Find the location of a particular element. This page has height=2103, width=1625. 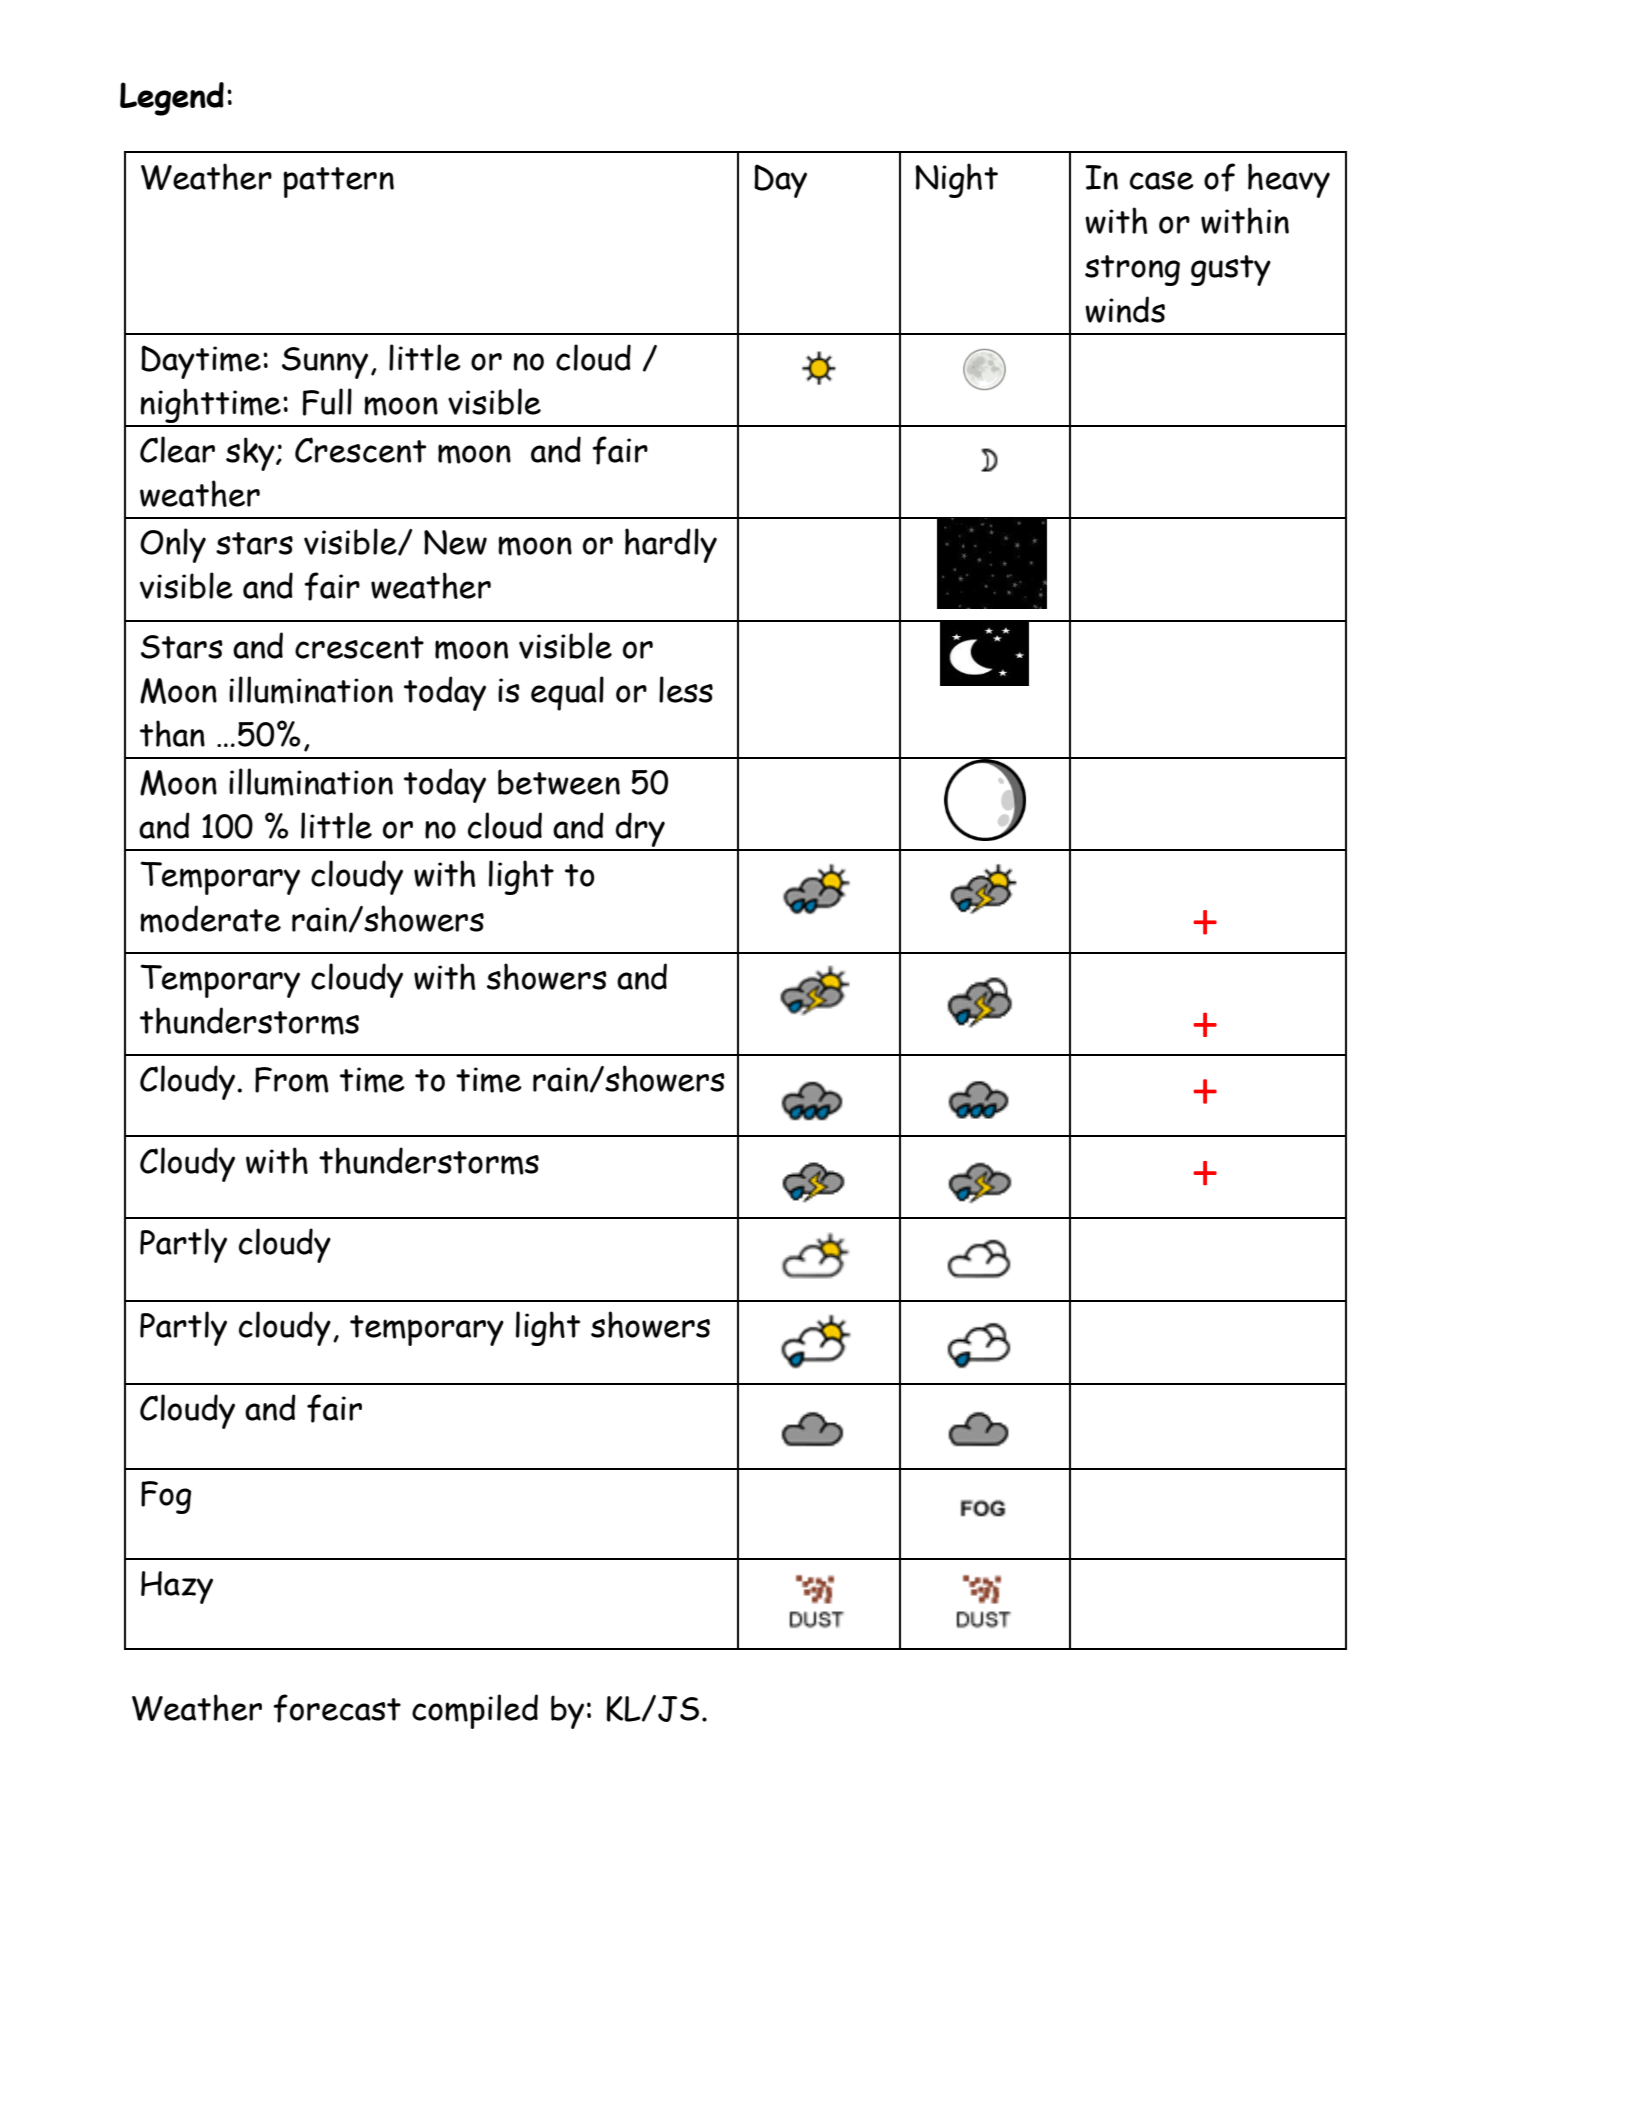

dry is located at coordinates (640, 831).
